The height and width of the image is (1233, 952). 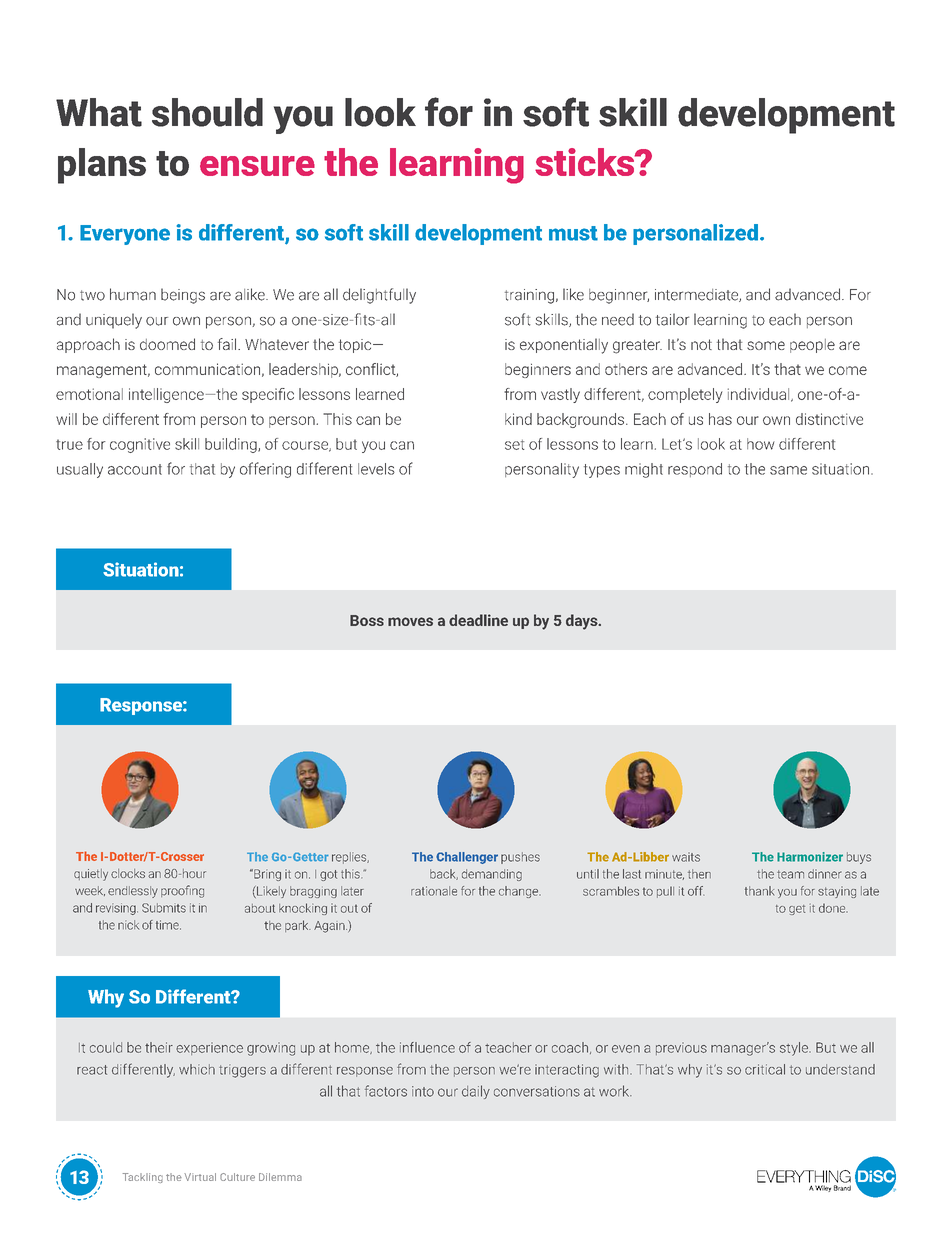 What do you see at coordinates (207, 112) in the image?
I see `should` at bounding box center [207, 112].
